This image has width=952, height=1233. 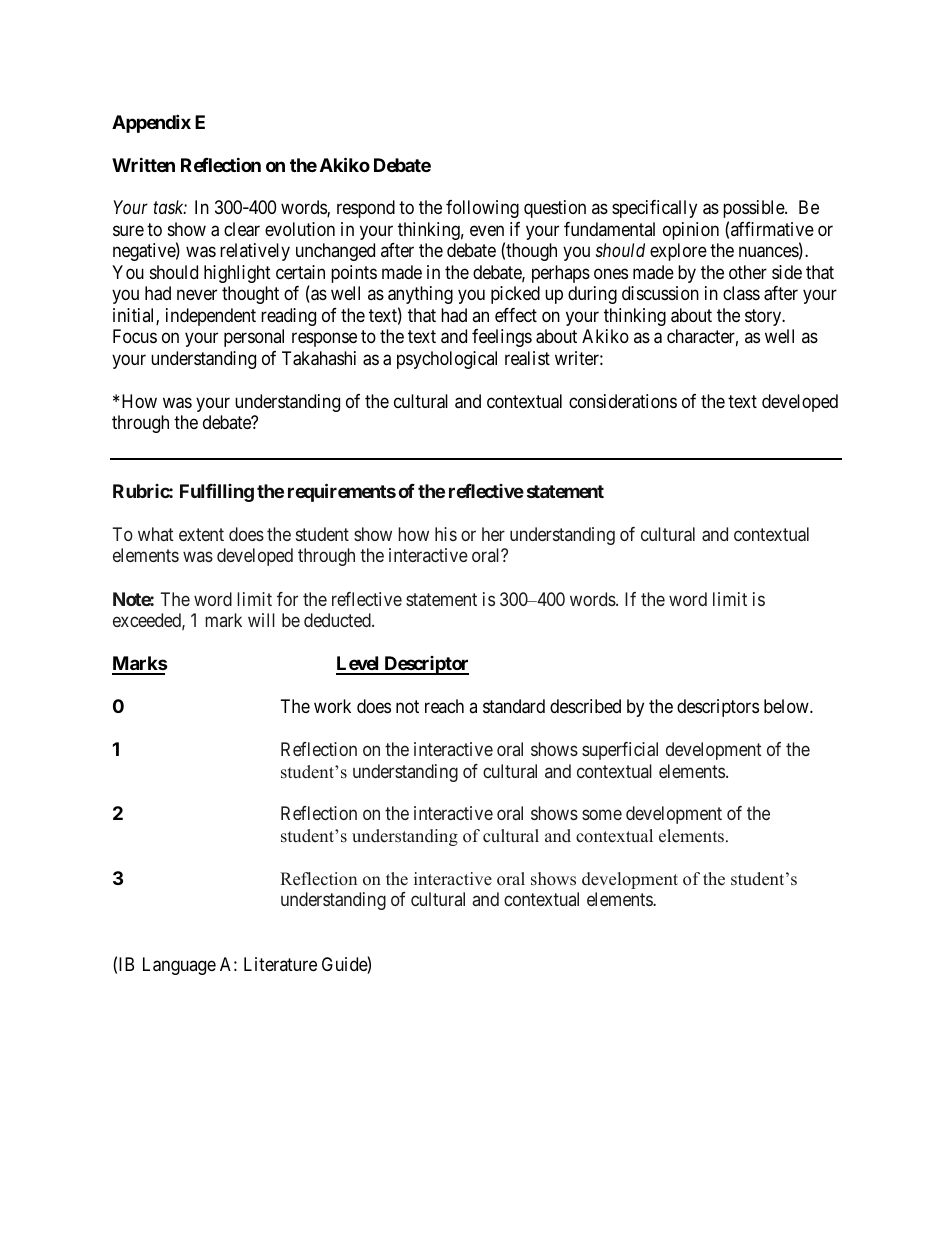 I want to click on Language, so click(x=179, y=966).
